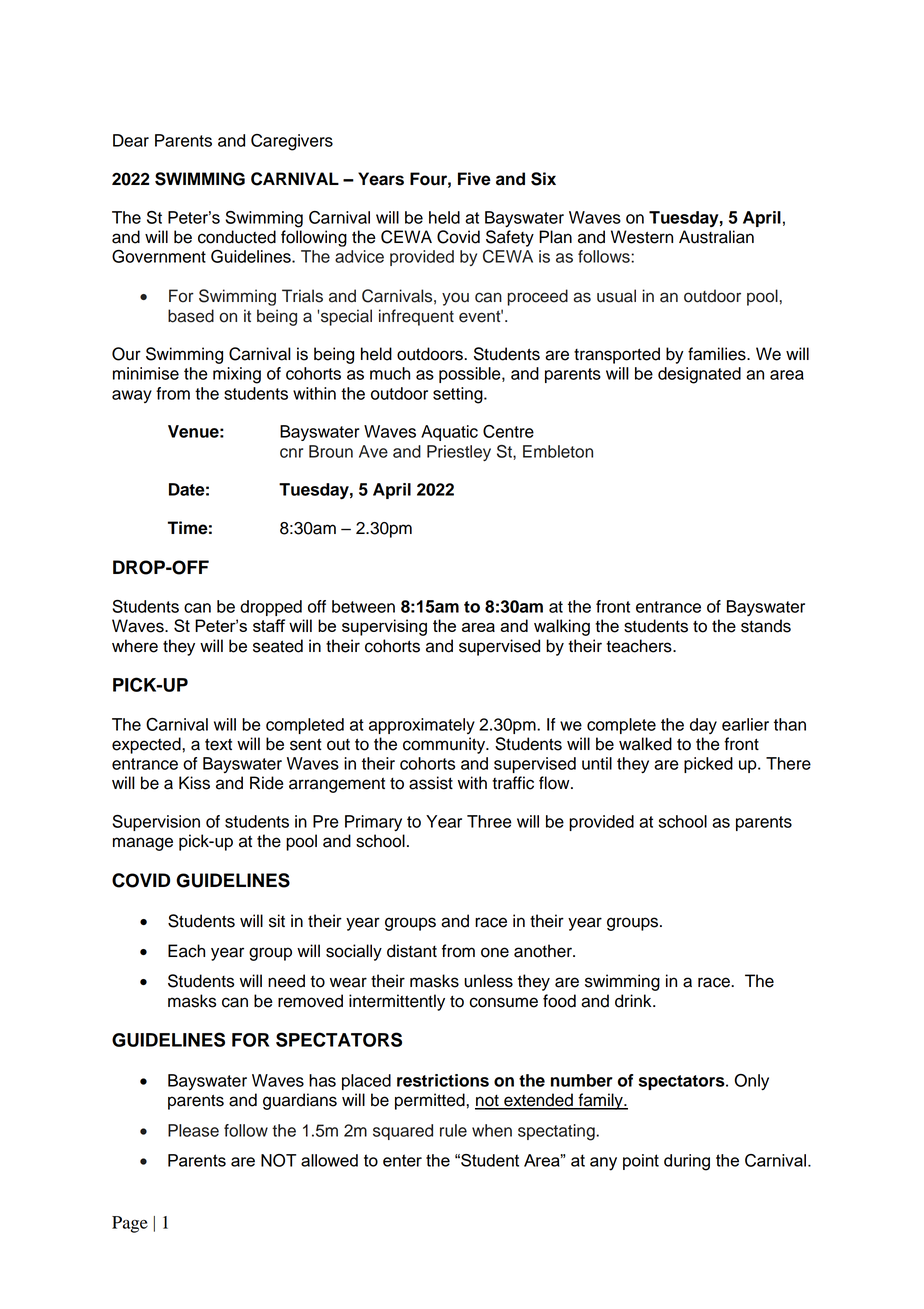 This page has height=1309, width=924. I want to click on supervising, so click(384, 627).
